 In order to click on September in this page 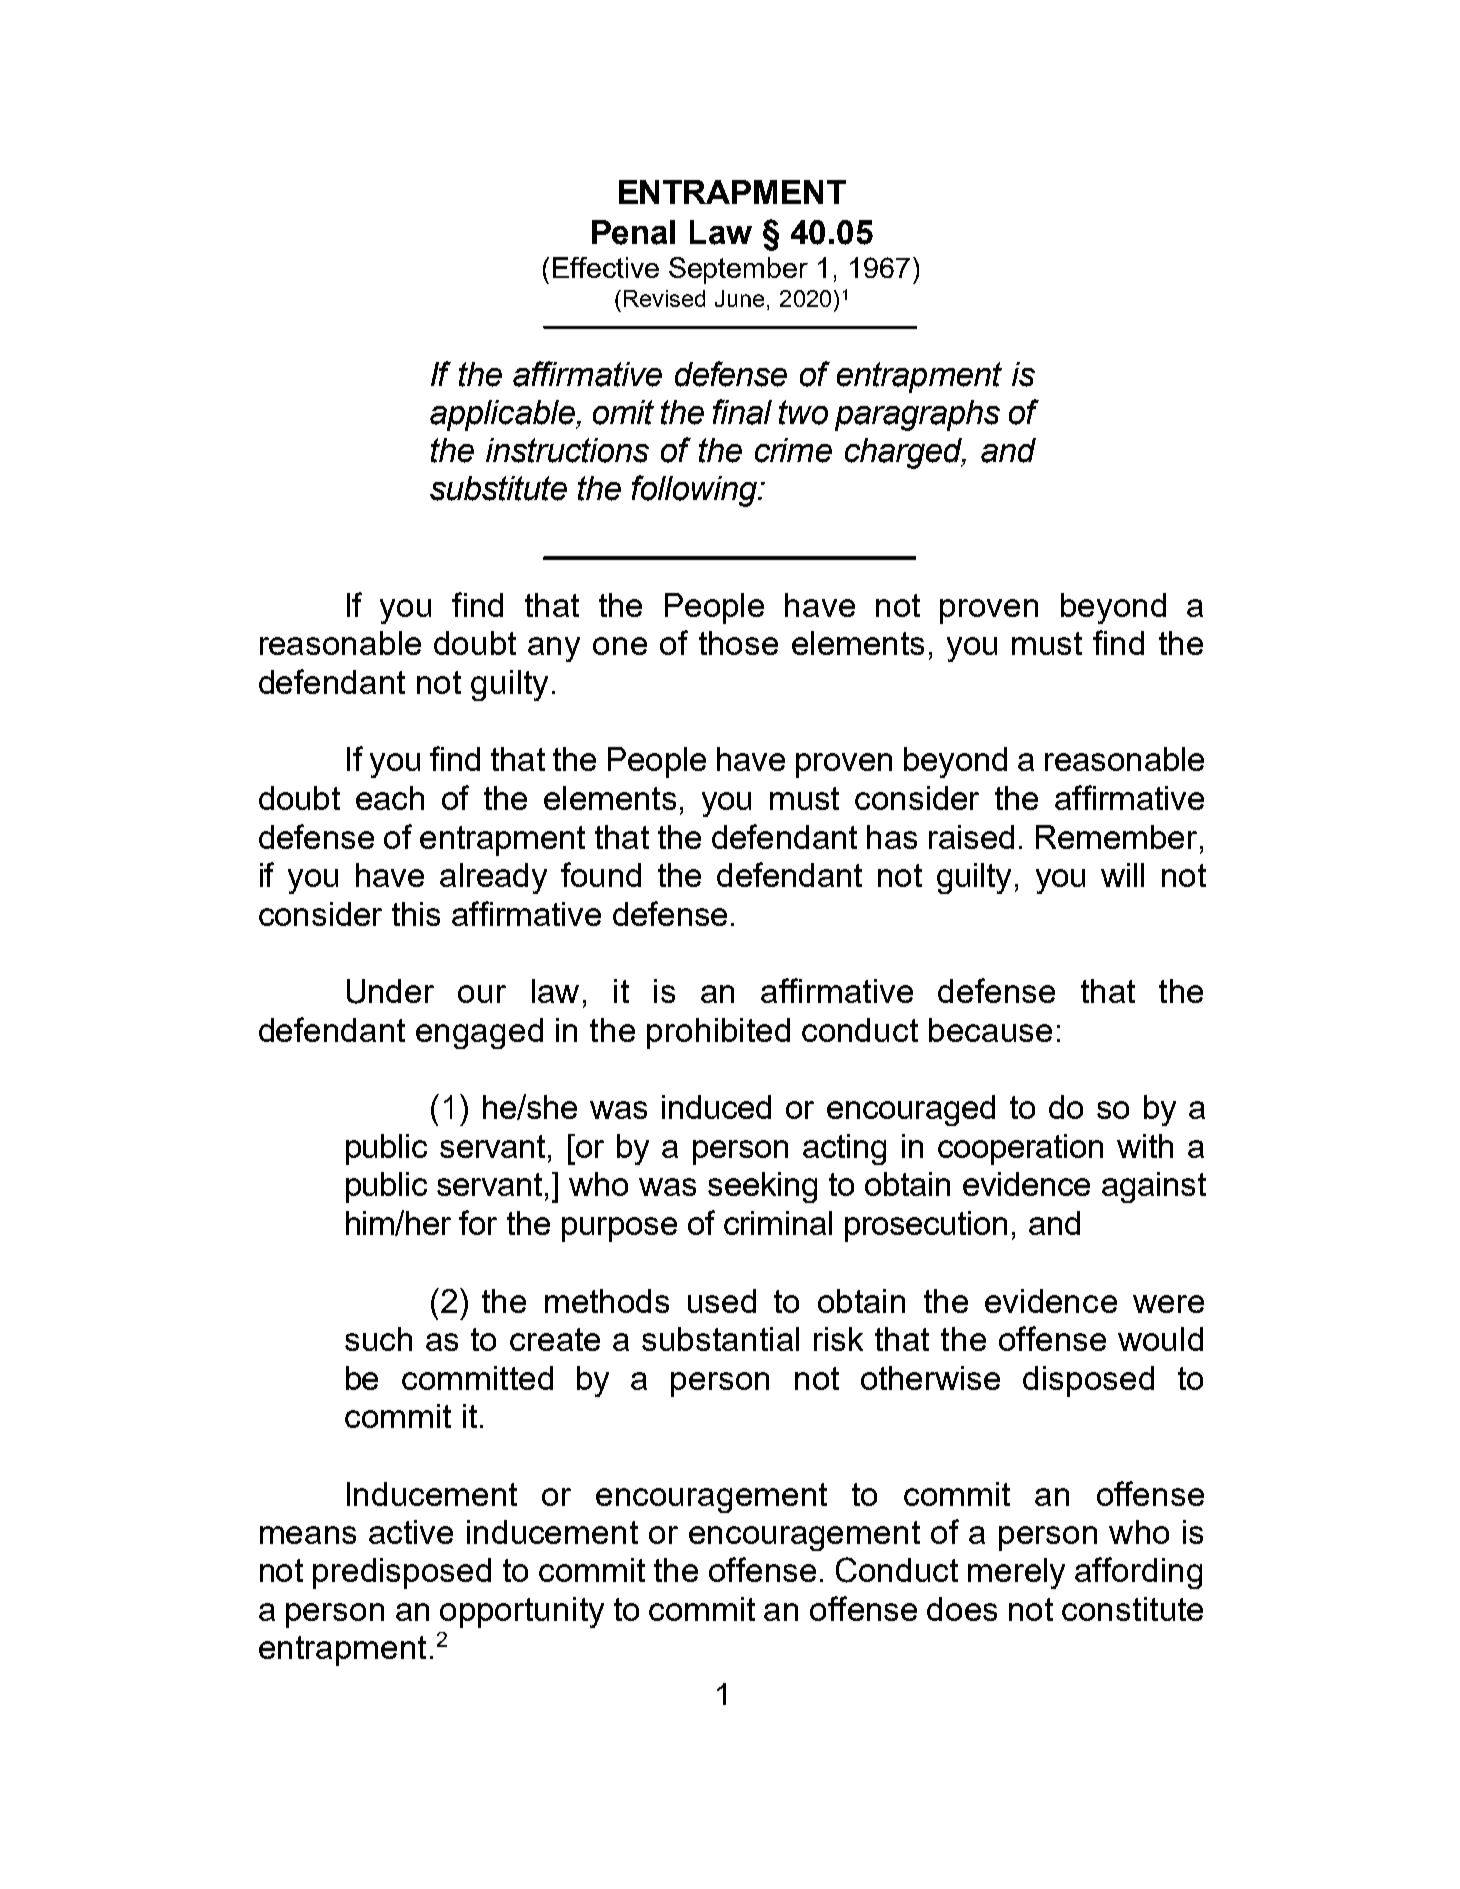, I will do `click(738, 270)`.
